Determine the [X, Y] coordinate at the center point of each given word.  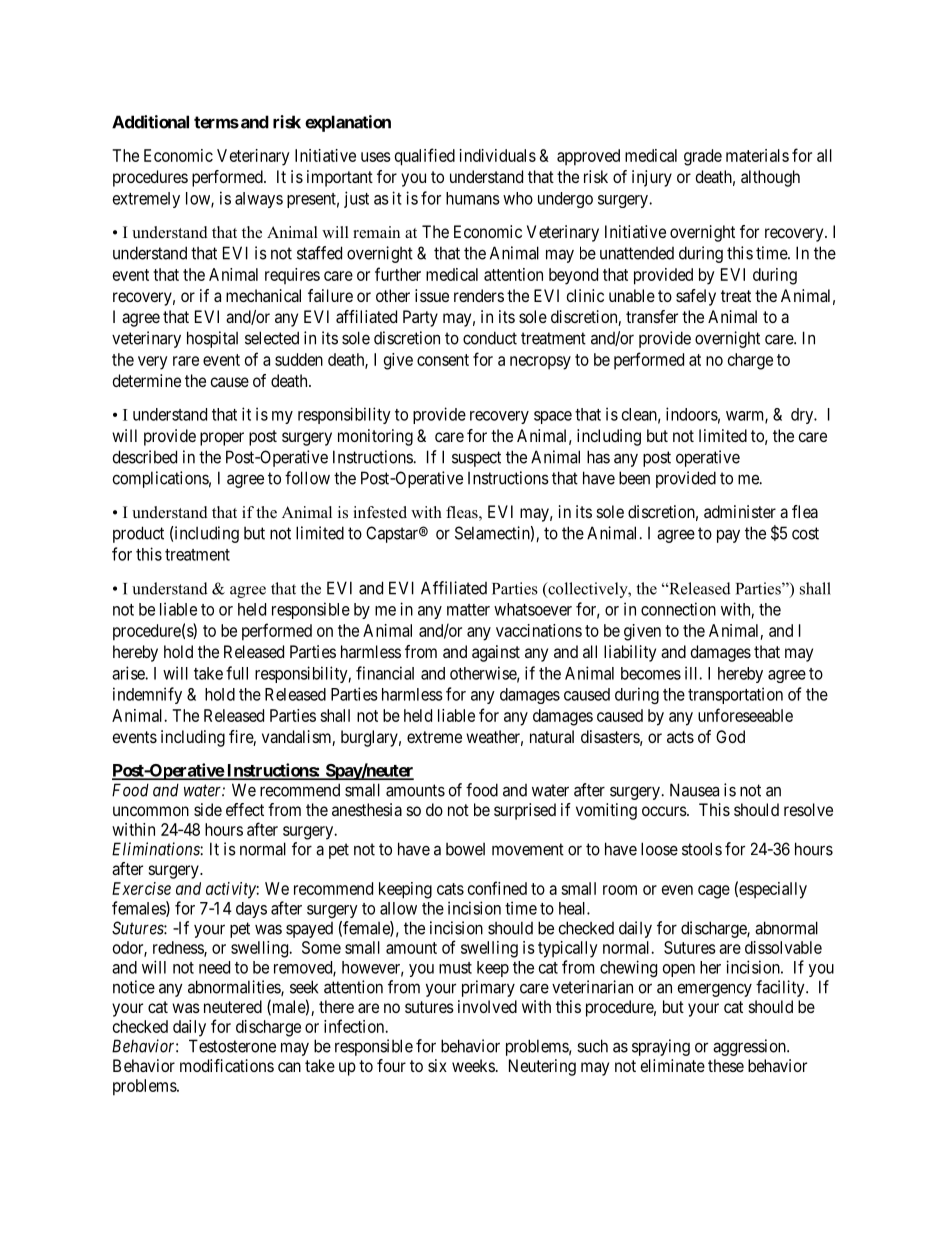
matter [468, 610]
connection [678, 609]
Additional [150, 122]
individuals [498, 155]
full [237, 673]
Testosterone [232, 1046]
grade [703, 157]
